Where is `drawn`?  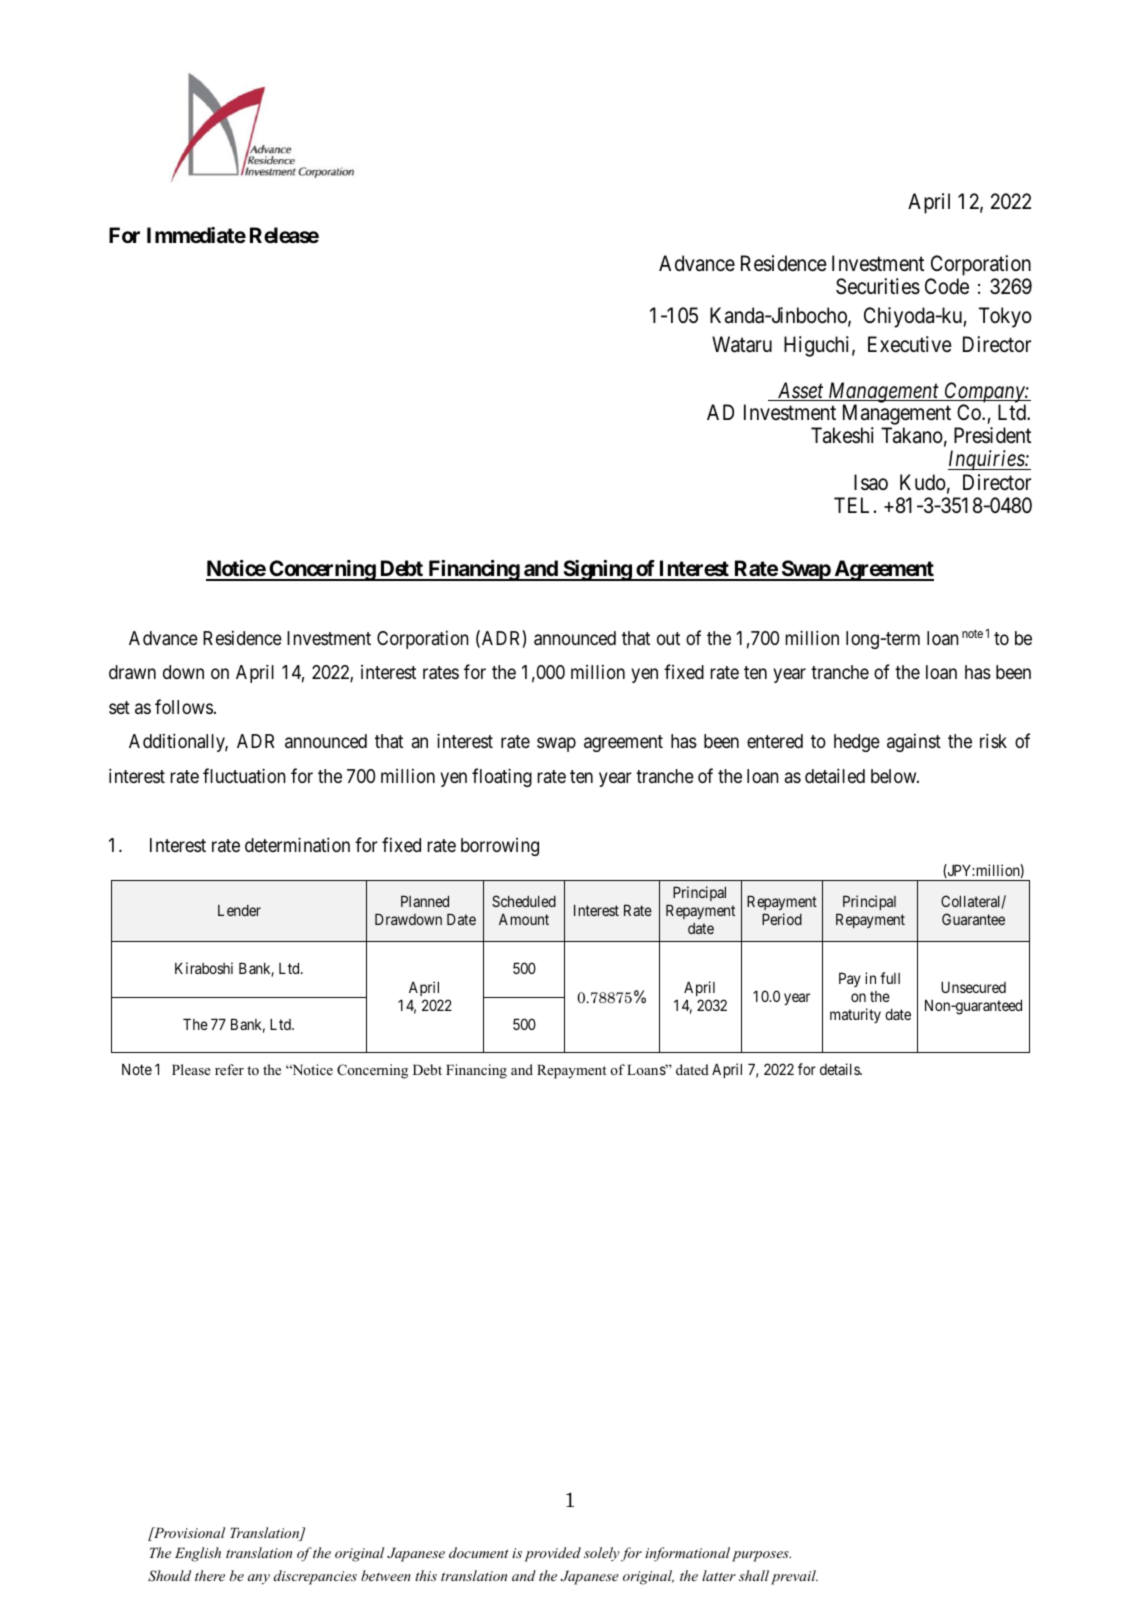
drawn is located at coordinates (132, 672).
